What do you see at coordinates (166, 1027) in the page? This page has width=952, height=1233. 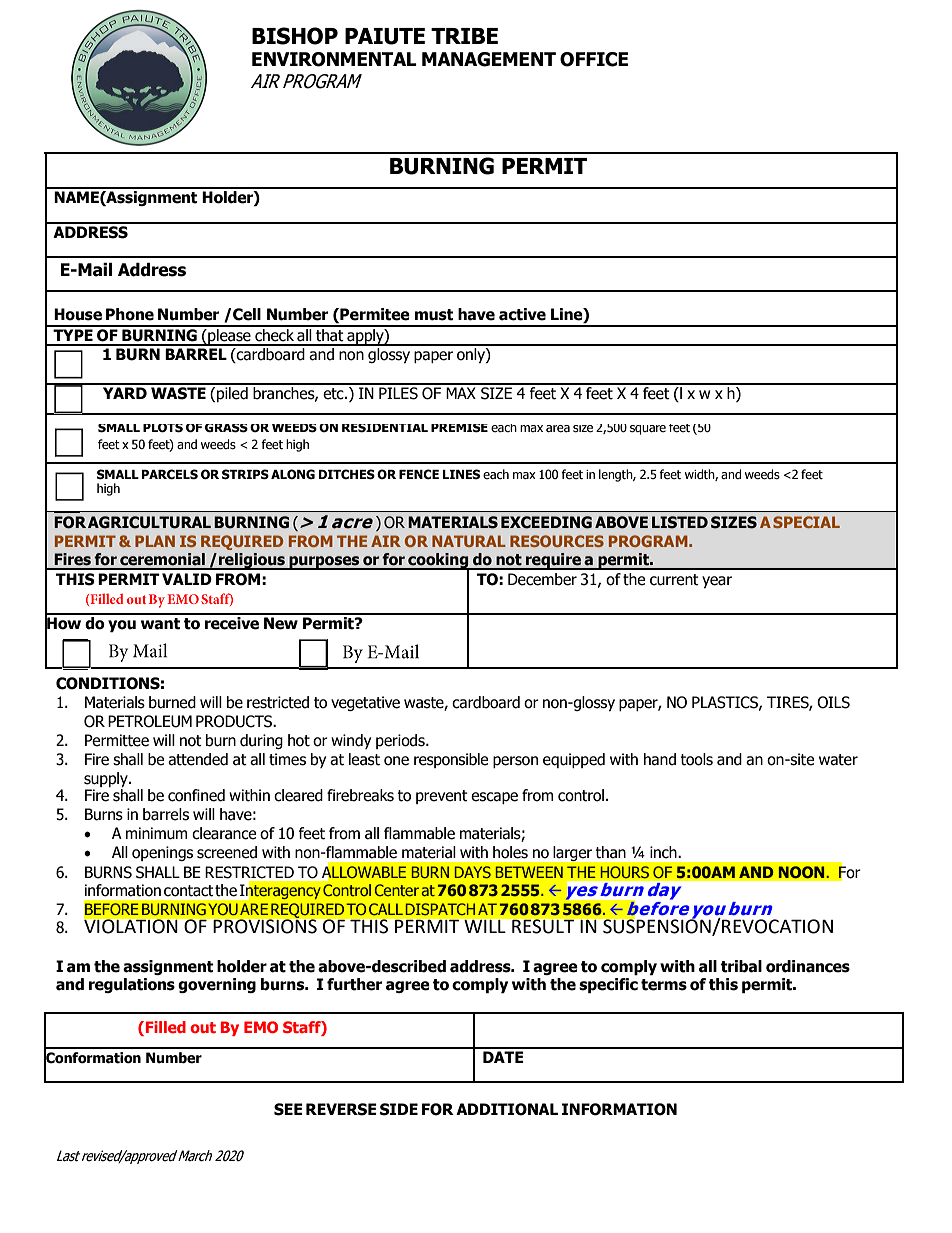 I see `Filled` at bounding box center [166, 1027].
